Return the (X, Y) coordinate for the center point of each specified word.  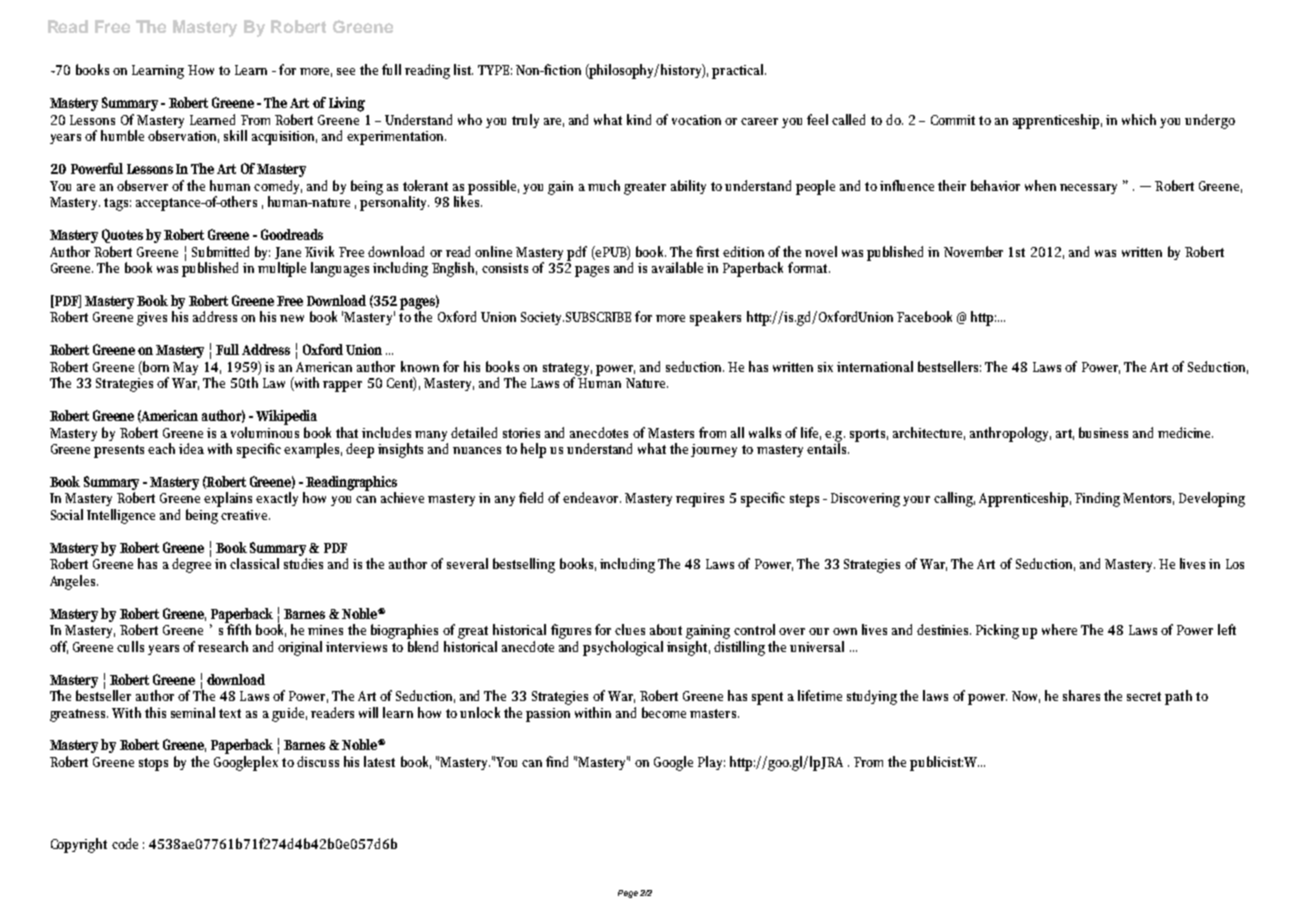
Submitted (220, 251)
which (1139, 119)
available (677, 267)
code (125, 843)
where (1059, 629)
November (973, 251)
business (1103, 432)
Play (711, 763)
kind (639, 119)
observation (183, 136)
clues (630, 629)
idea (191, 448)
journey (714, 450)
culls (130, 646)
